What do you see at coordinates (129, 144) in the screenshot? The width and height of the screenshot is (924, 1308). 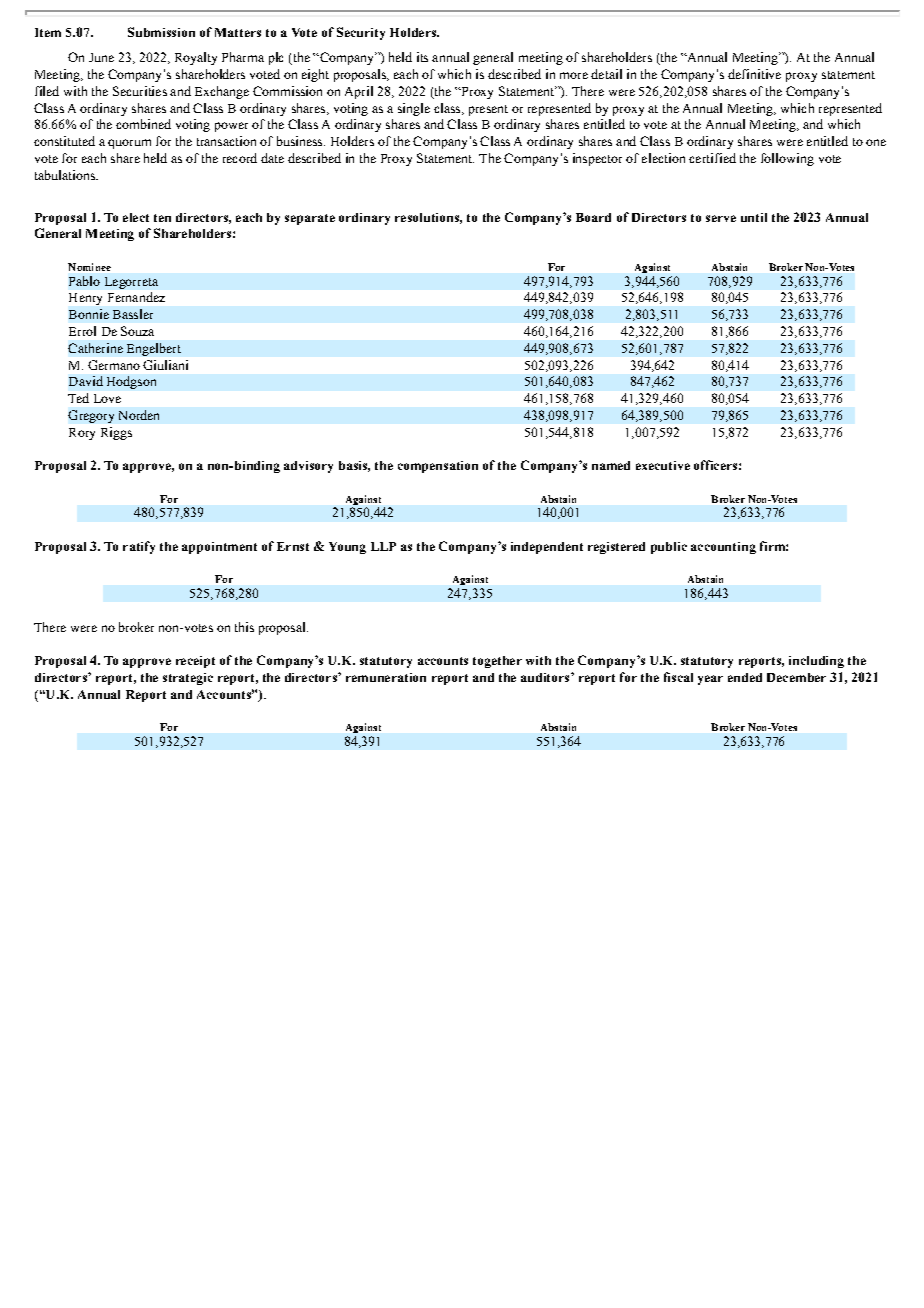 I see `quorum` at bounding box center [129, 144].
